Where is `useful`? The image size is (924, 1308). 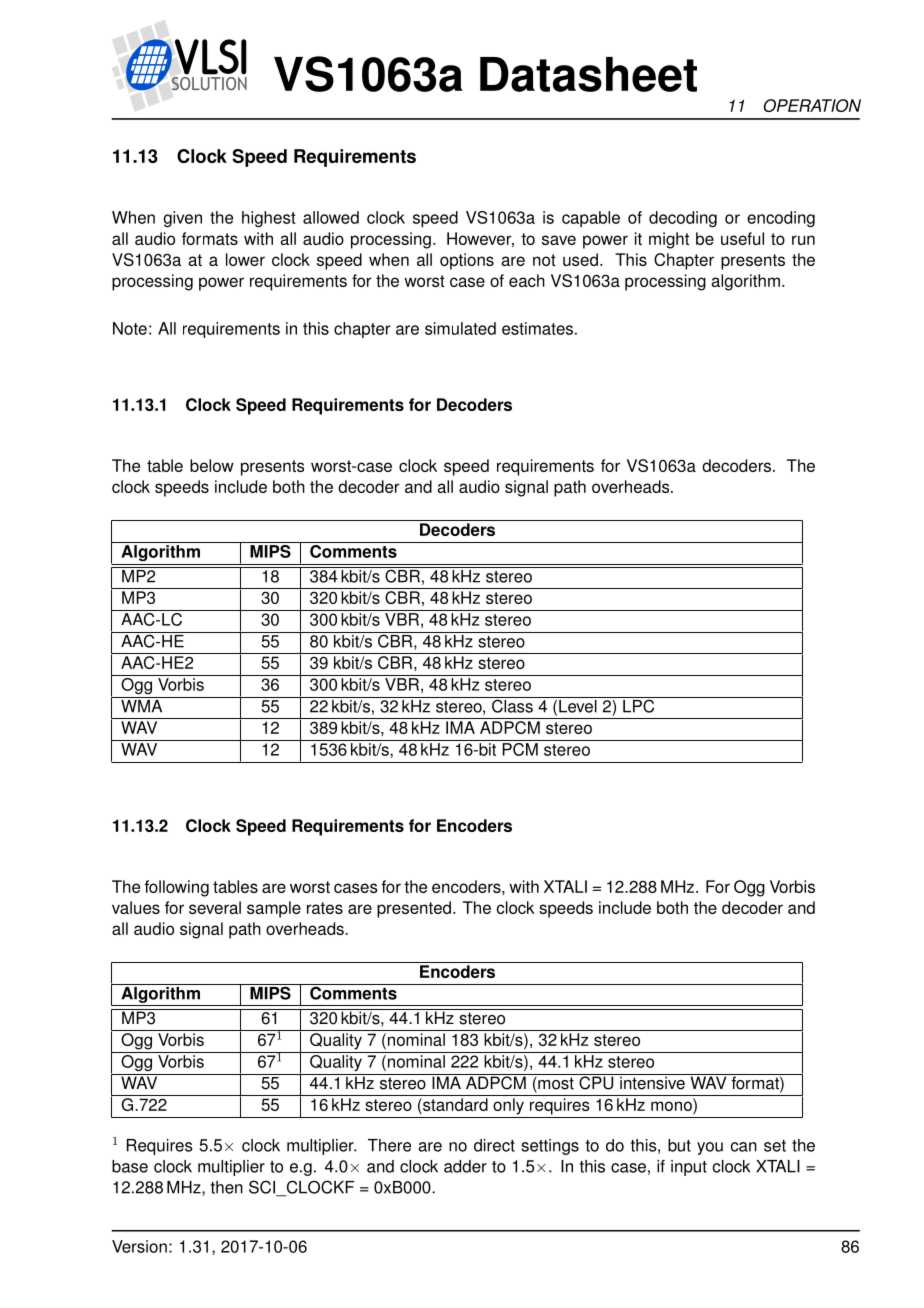 useful is located at coordinates (742, 238).
